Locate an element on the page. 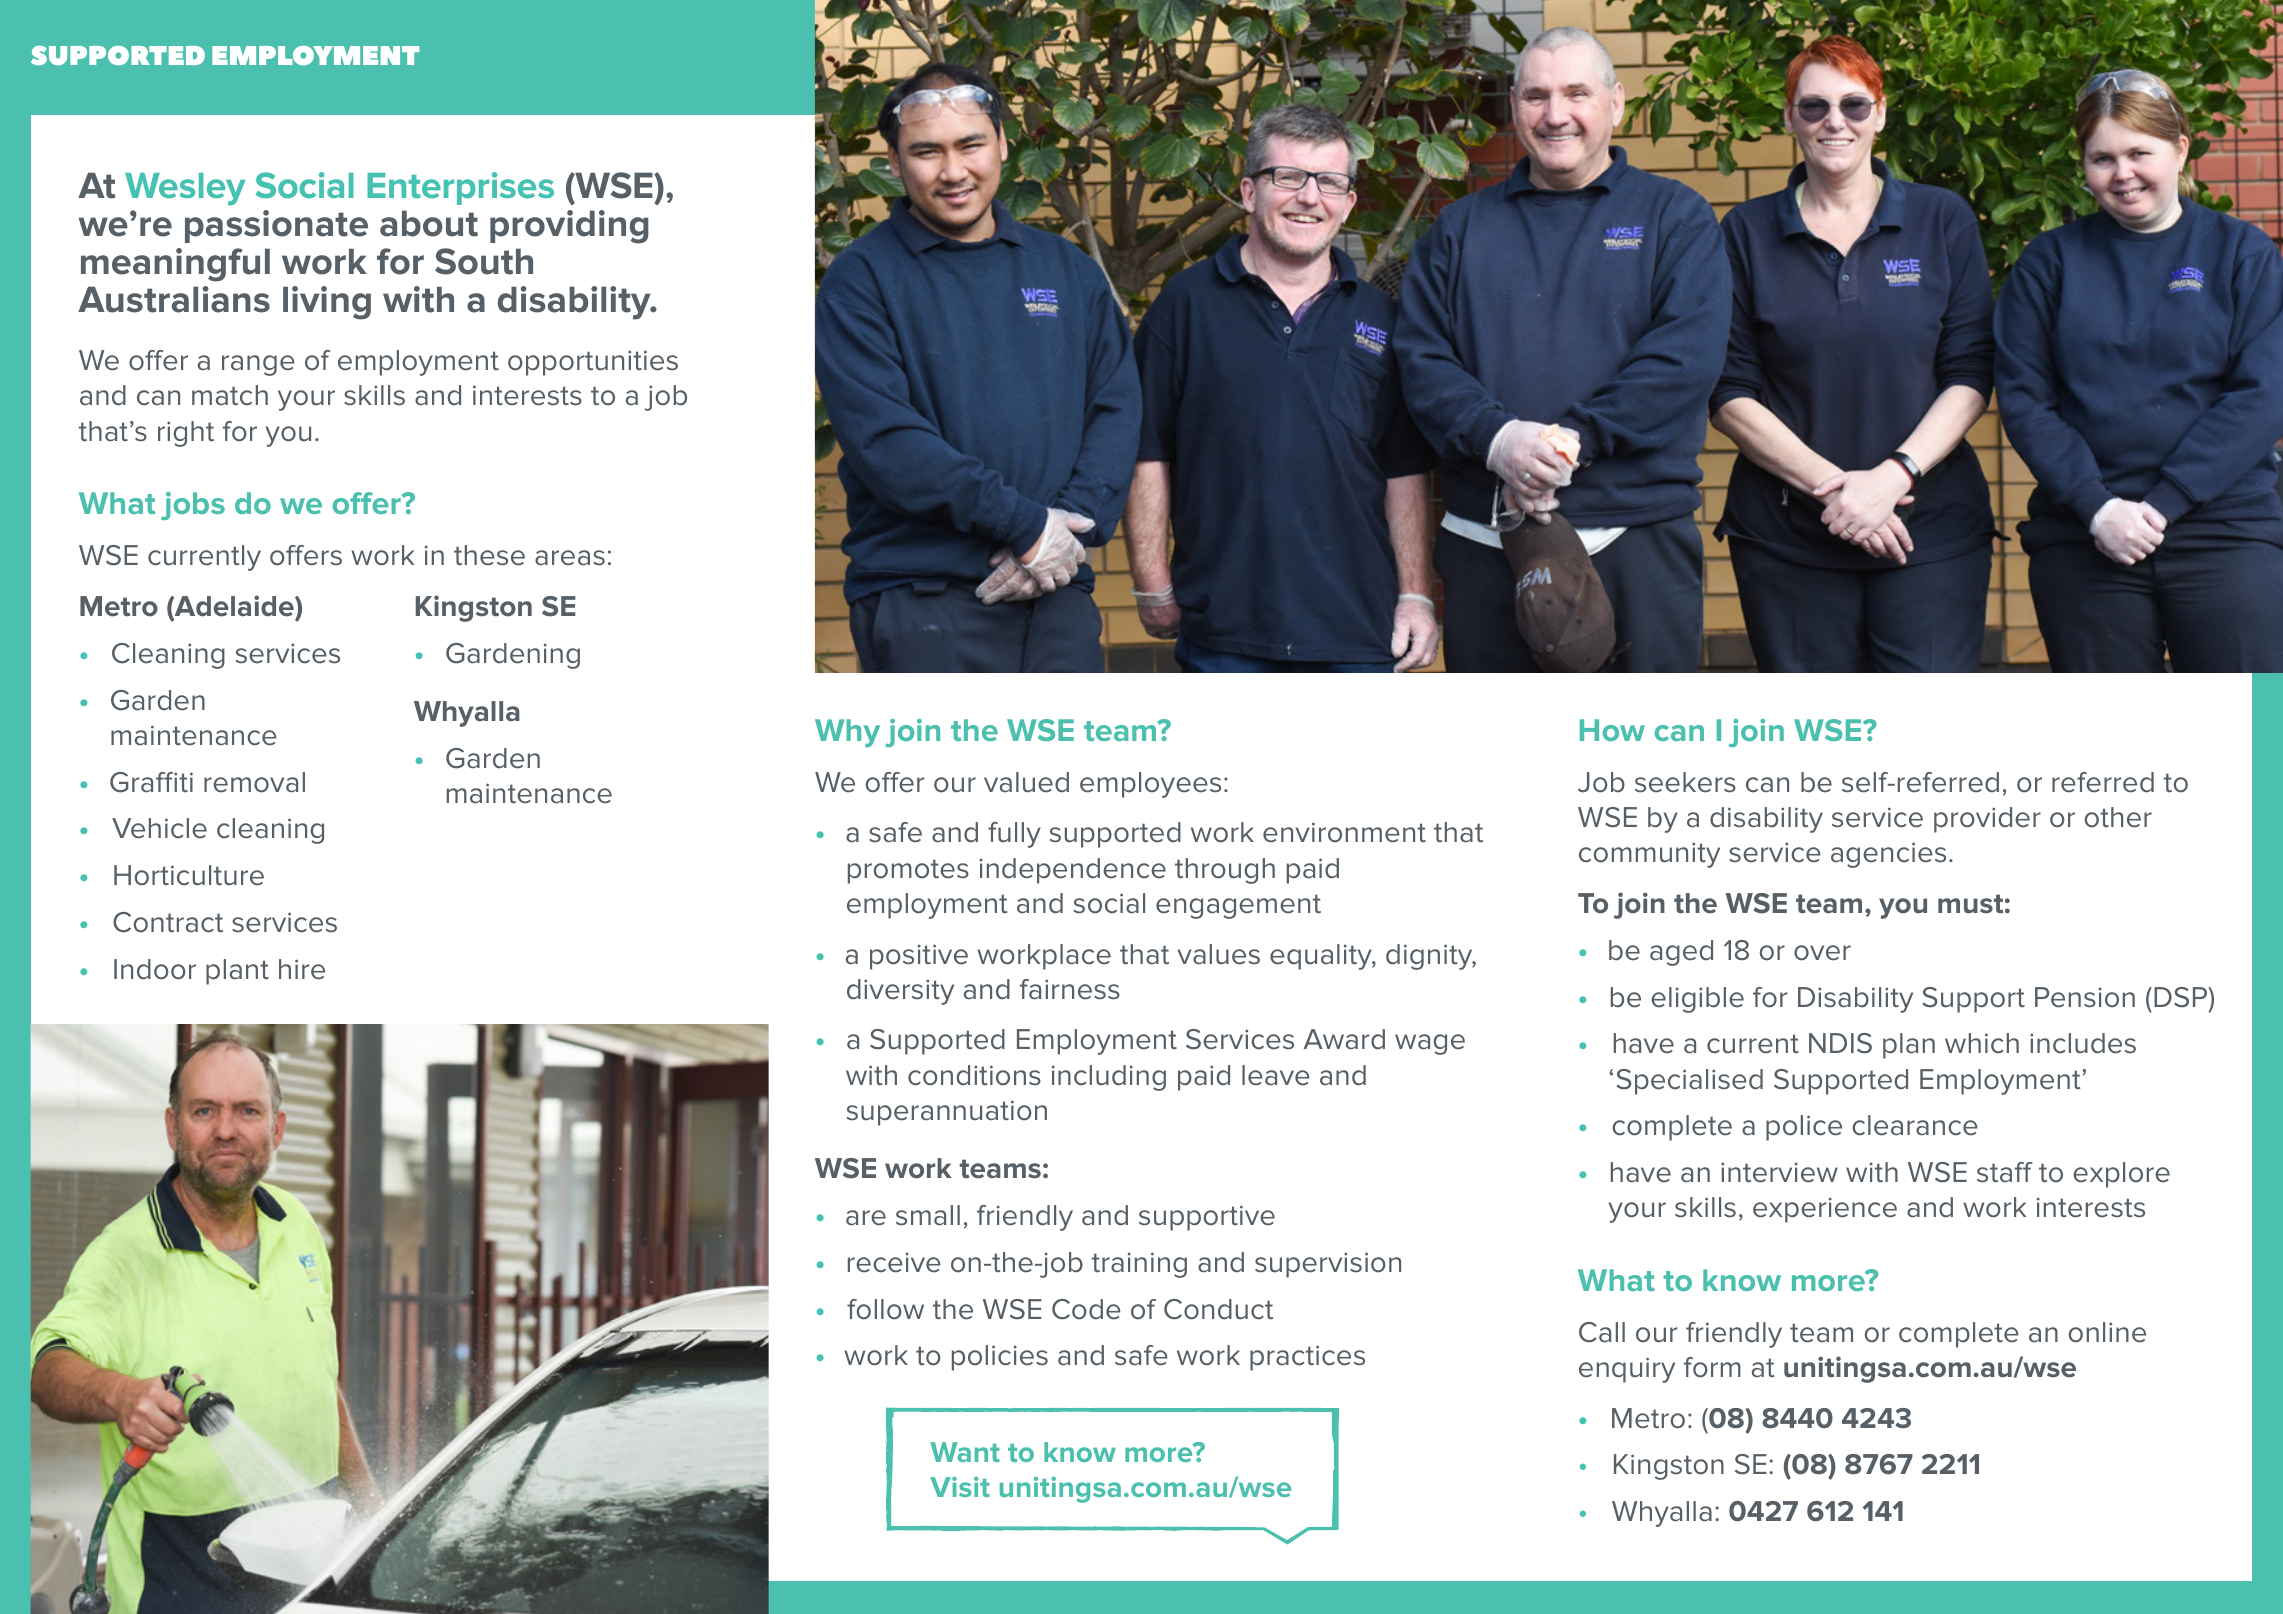 This image has height=1614, width=2283. form is located at coordinates (1712, 1367).
